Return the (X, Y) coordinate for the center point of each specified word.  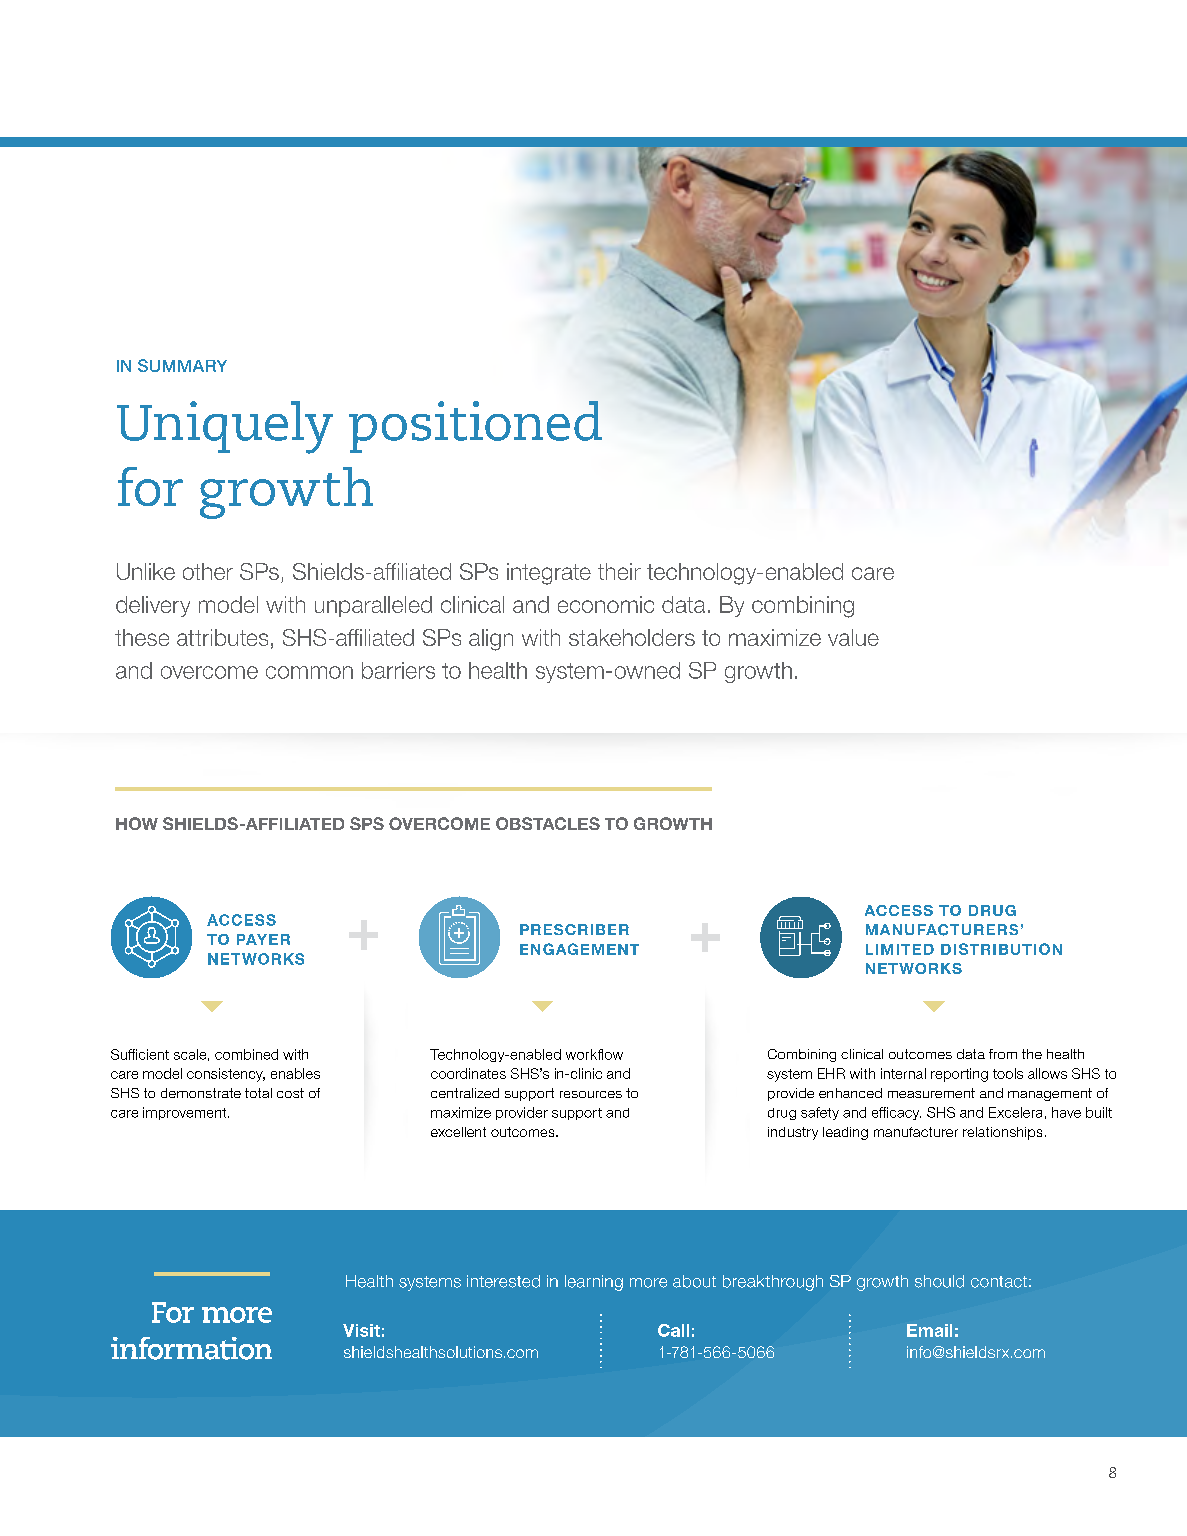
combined (246, 1054)
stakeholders (632, 637)
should (939, 1281)
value (853, 637)
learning (594, 1283)
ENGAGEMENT (579, 949)
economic (606, 604)
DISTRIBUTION (1001, 949)
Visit (361, 1330)
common (309, 672)
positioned (475, 427)
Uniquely (225, 427)
